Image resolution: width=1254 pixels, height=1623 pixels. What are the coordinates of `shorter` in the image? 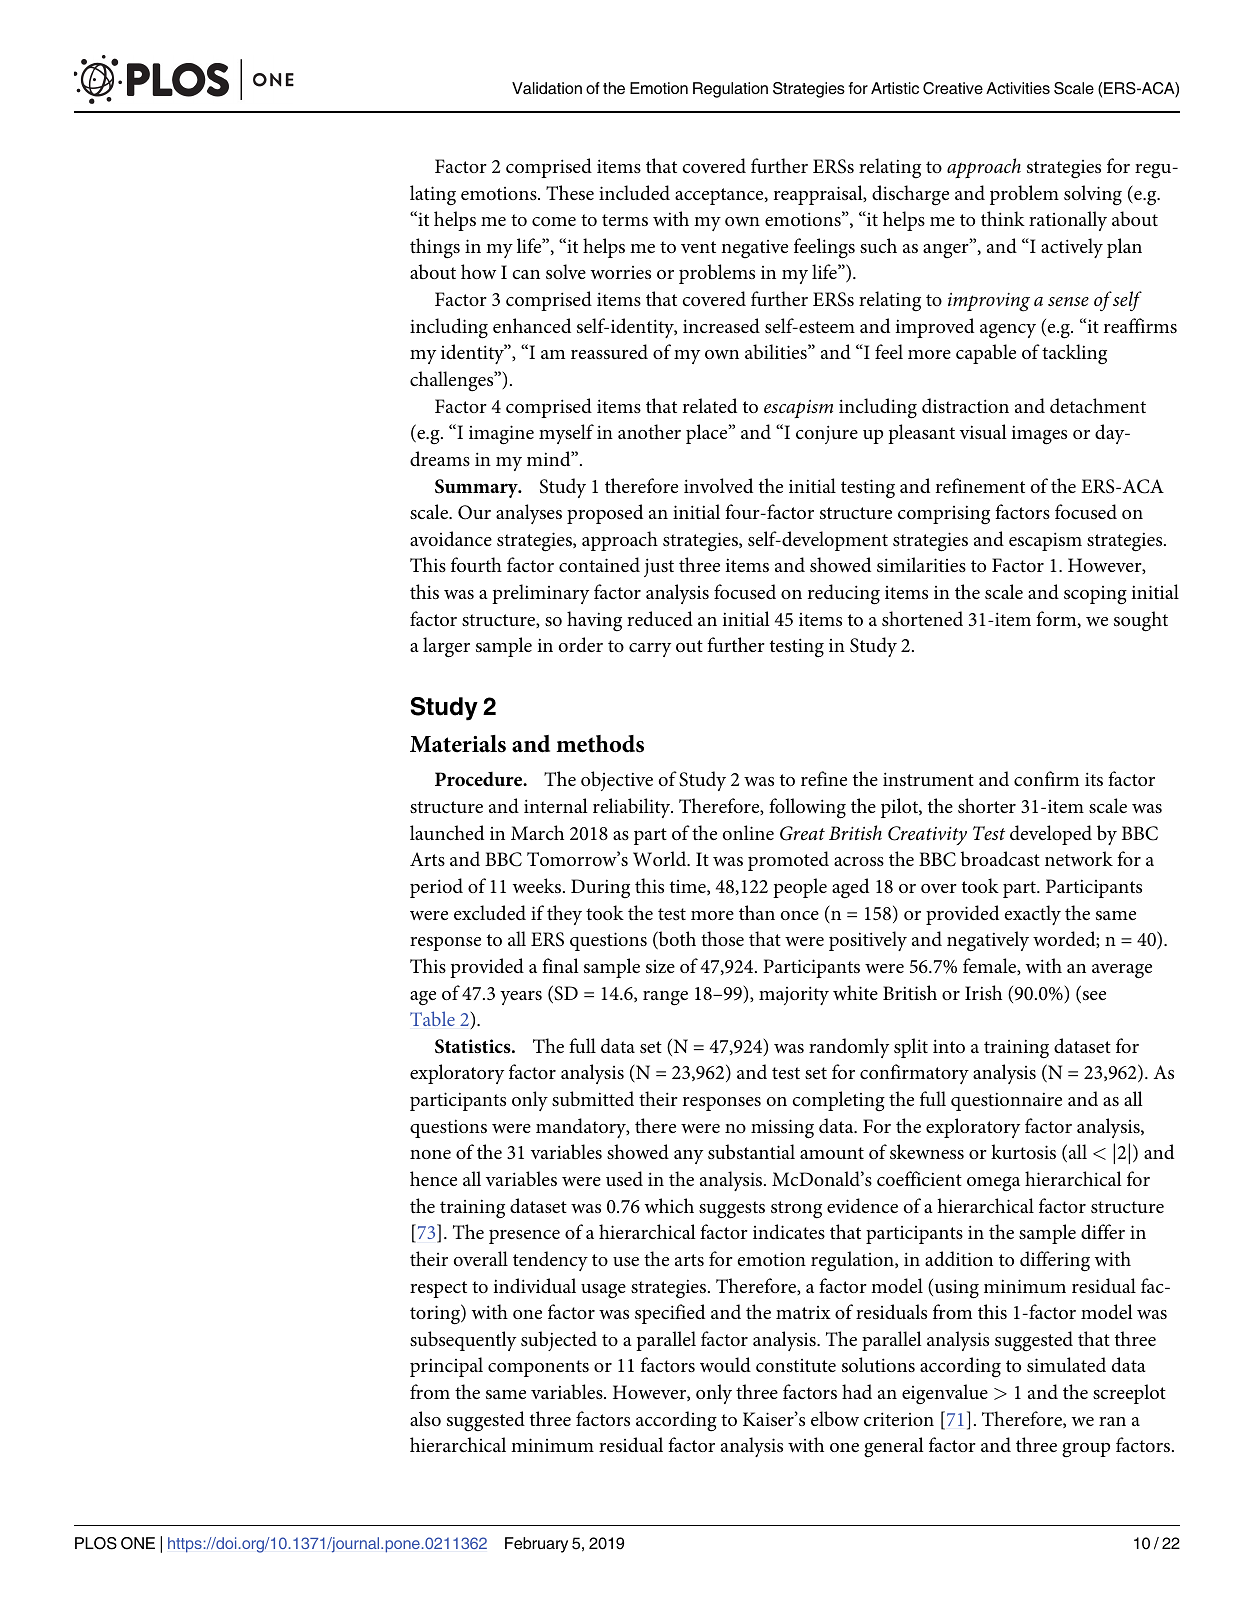 It's located at (987, 805).
